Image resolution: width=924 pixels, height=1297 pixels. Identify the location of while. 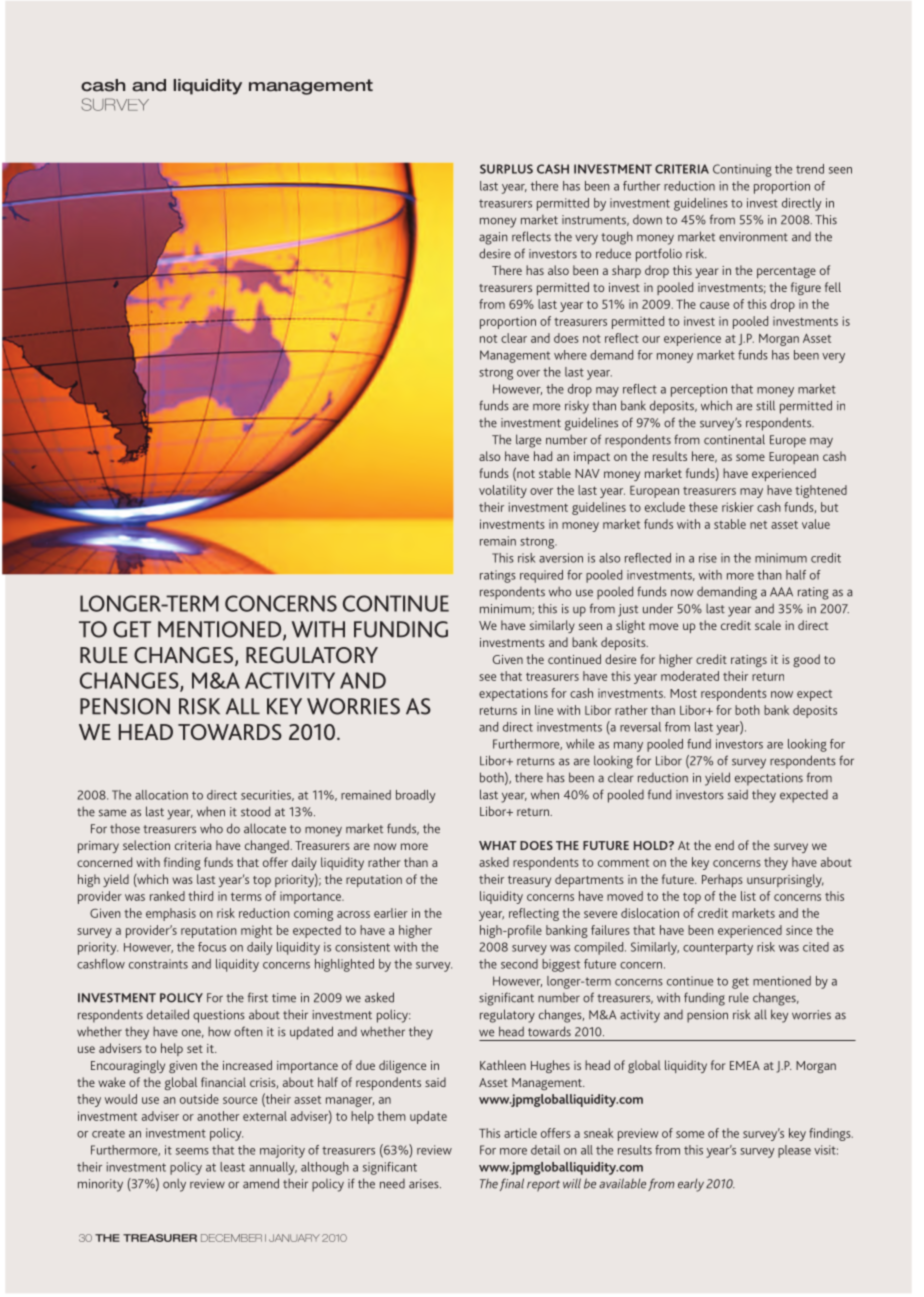
(580, 744).
